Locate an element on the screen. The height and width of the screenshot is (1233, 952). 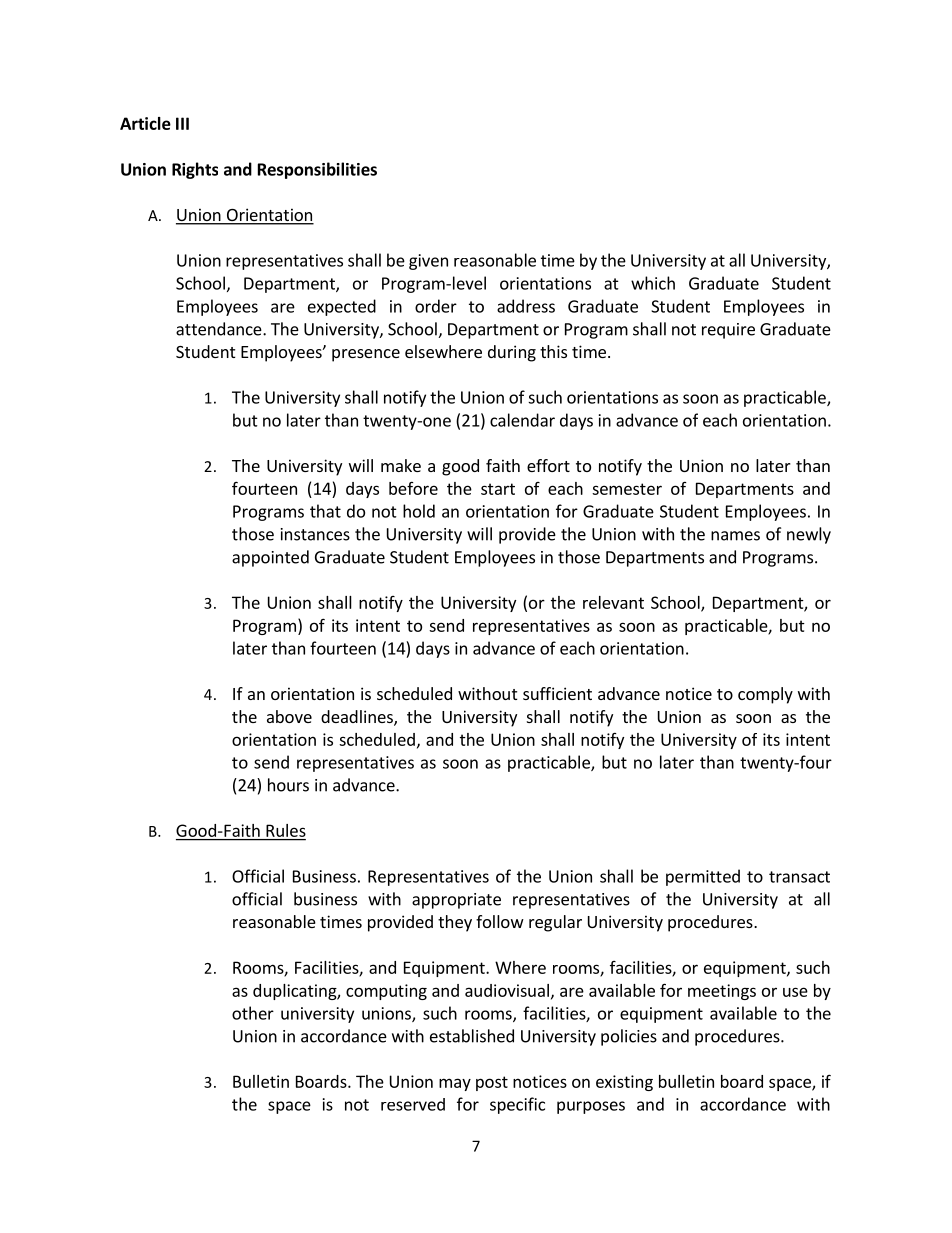
comply is located at coordinates (765, 695).
